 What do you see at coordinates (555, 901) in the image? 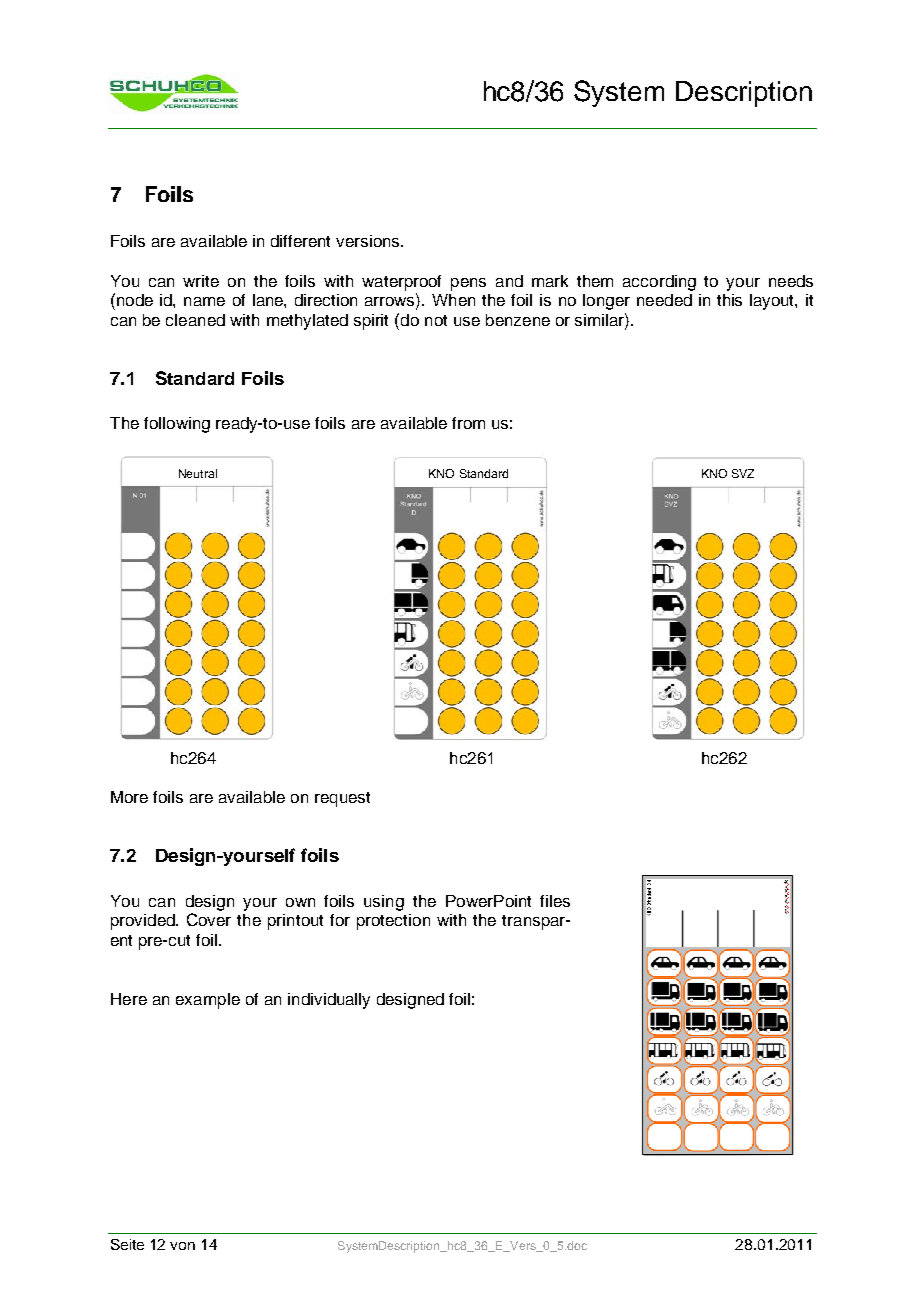
I see `files` at bounding box center [555, 901].
